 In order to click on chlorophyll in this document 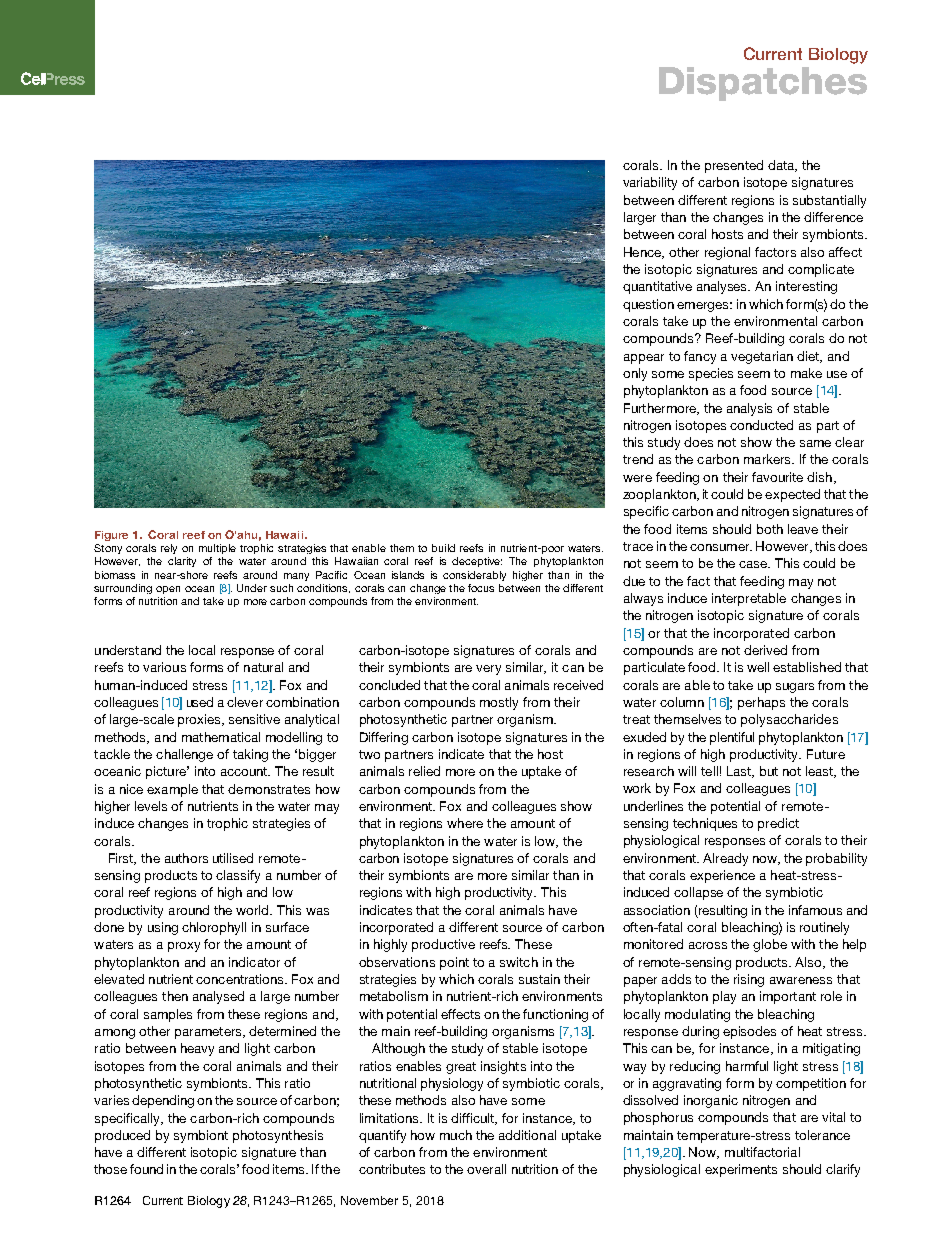, I will do `click(214, 928)`.
